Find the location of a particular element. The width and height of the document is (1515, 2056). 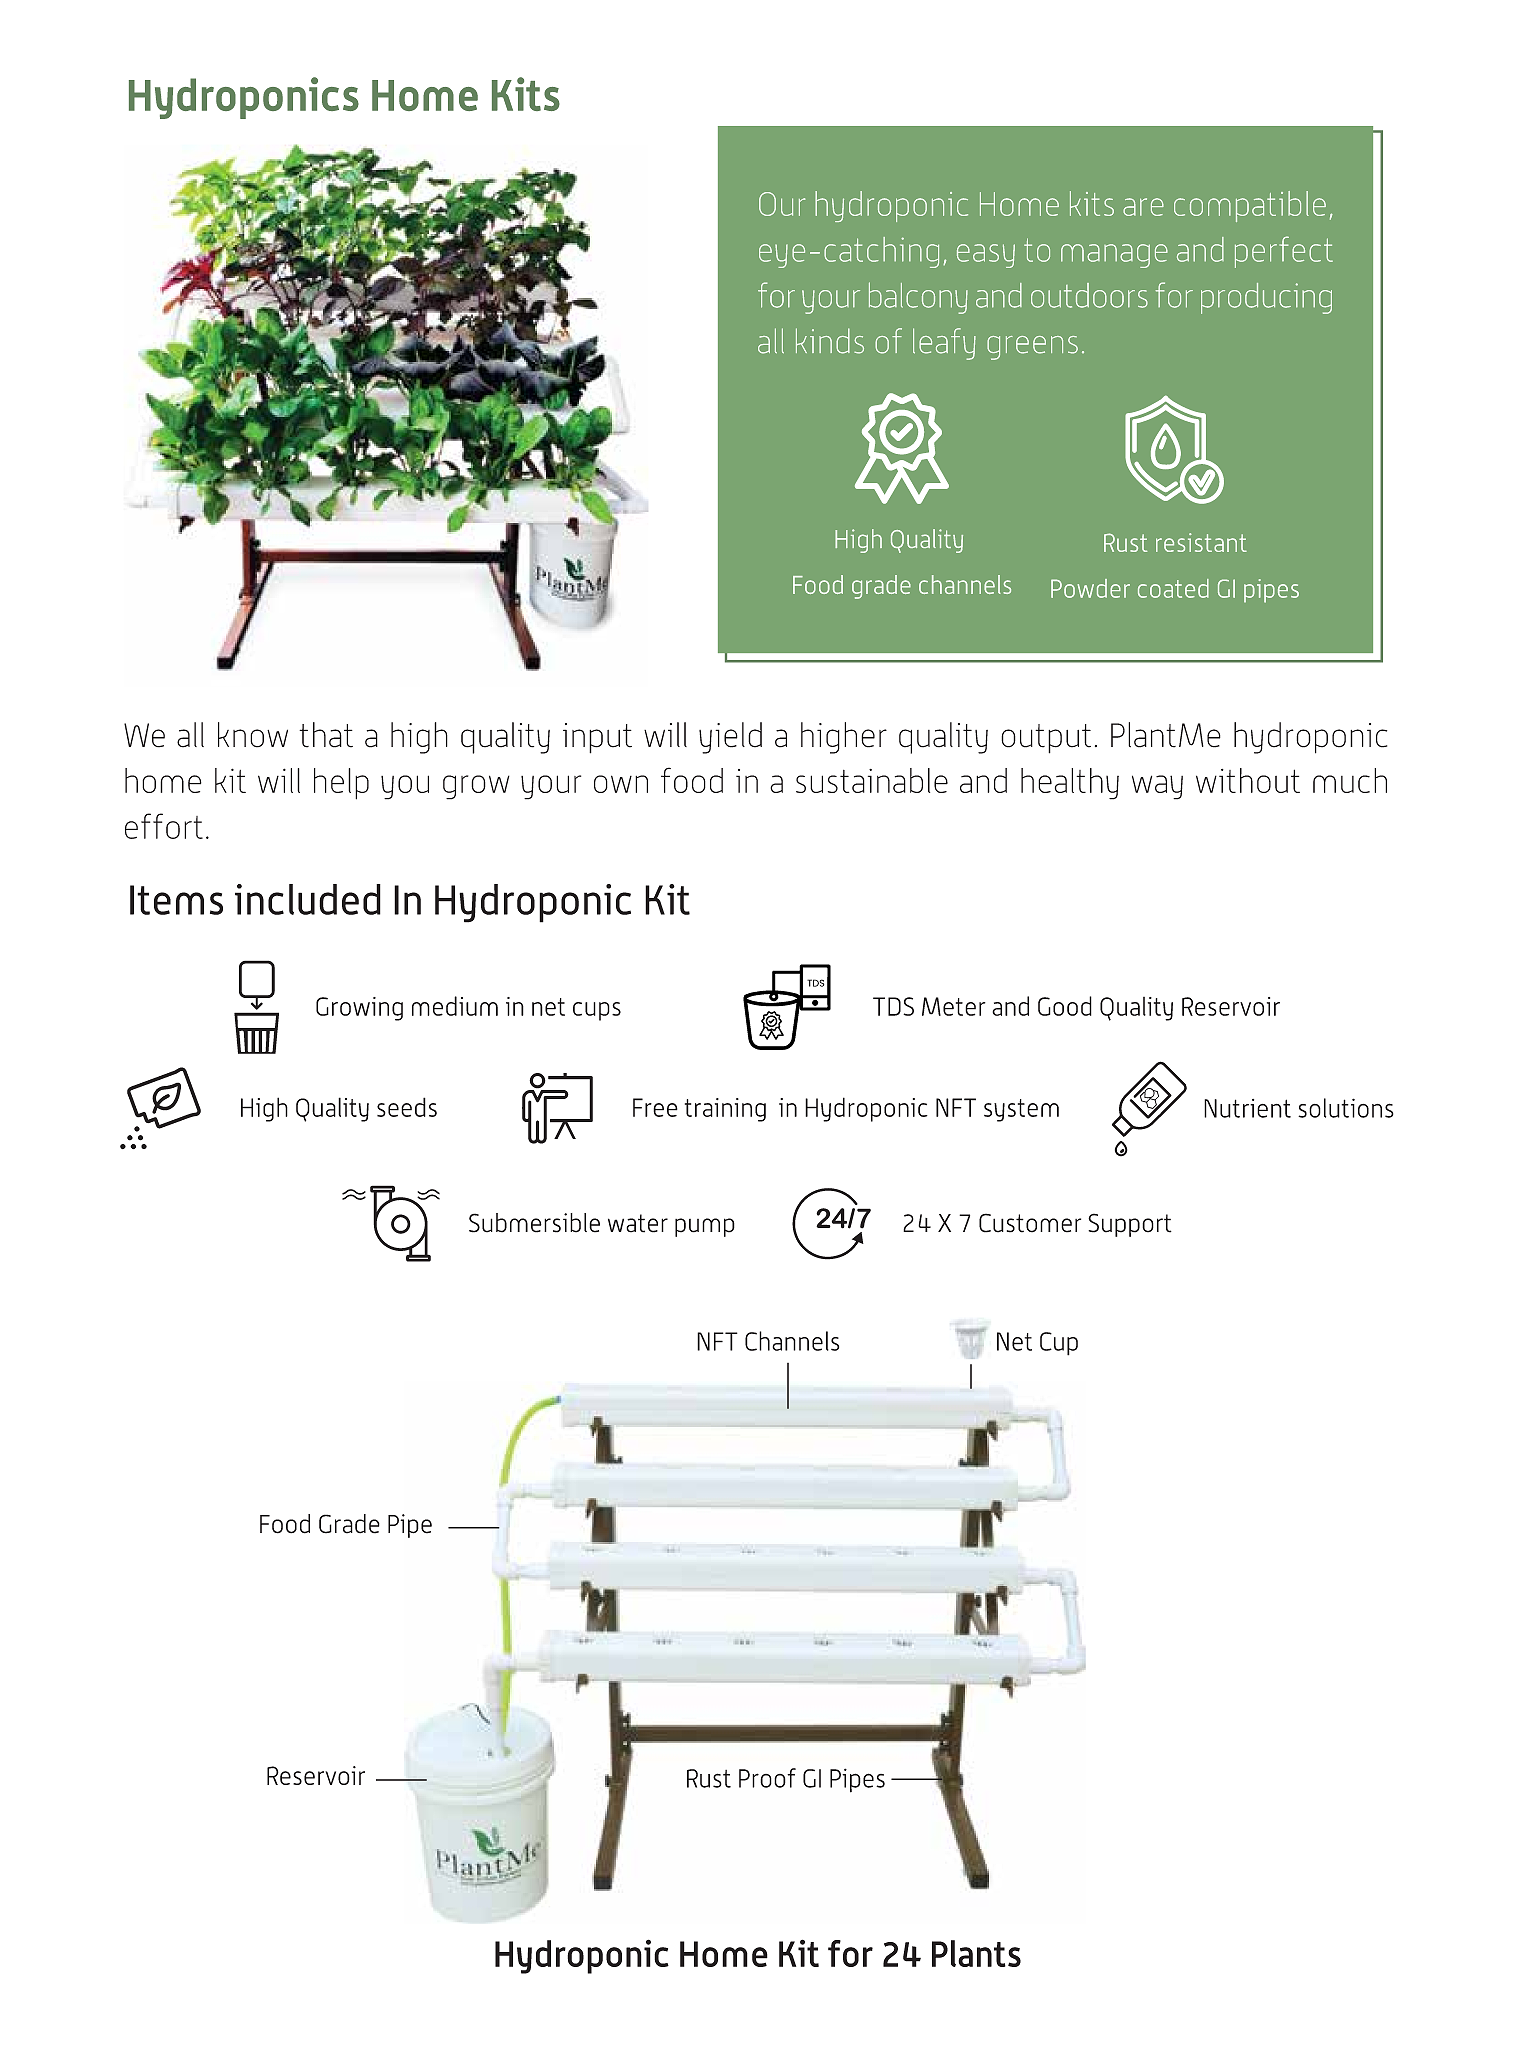

pump is located at coordinates (705, 1227).
